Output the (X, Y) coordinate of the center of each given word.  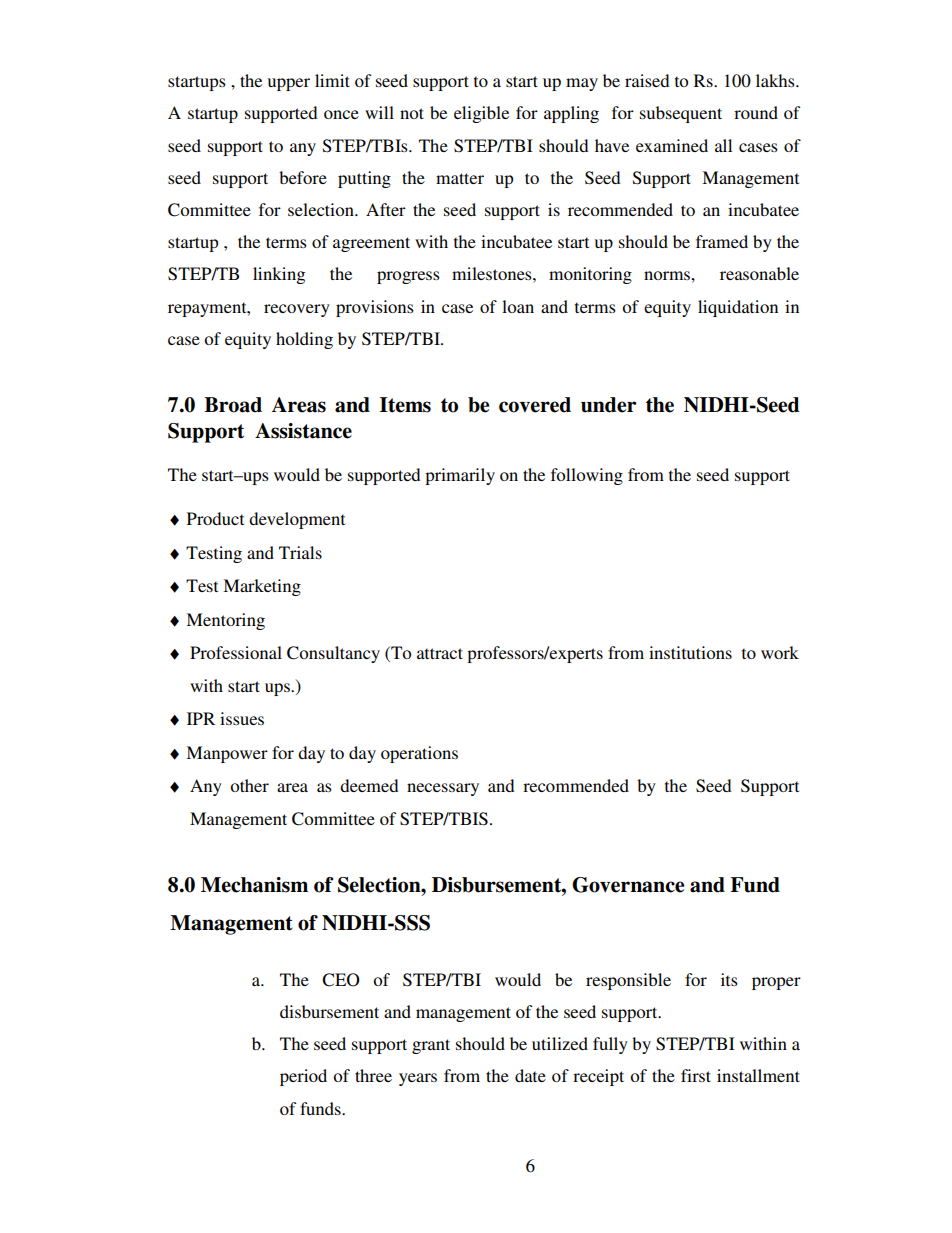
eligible (481, 114)
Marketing (262, 587)
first (696, 1075)
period (303, 1077)
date (530, 1075)
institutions (690, 652)
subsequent (681, 114)
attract (440, 653)
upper (289, 84)
